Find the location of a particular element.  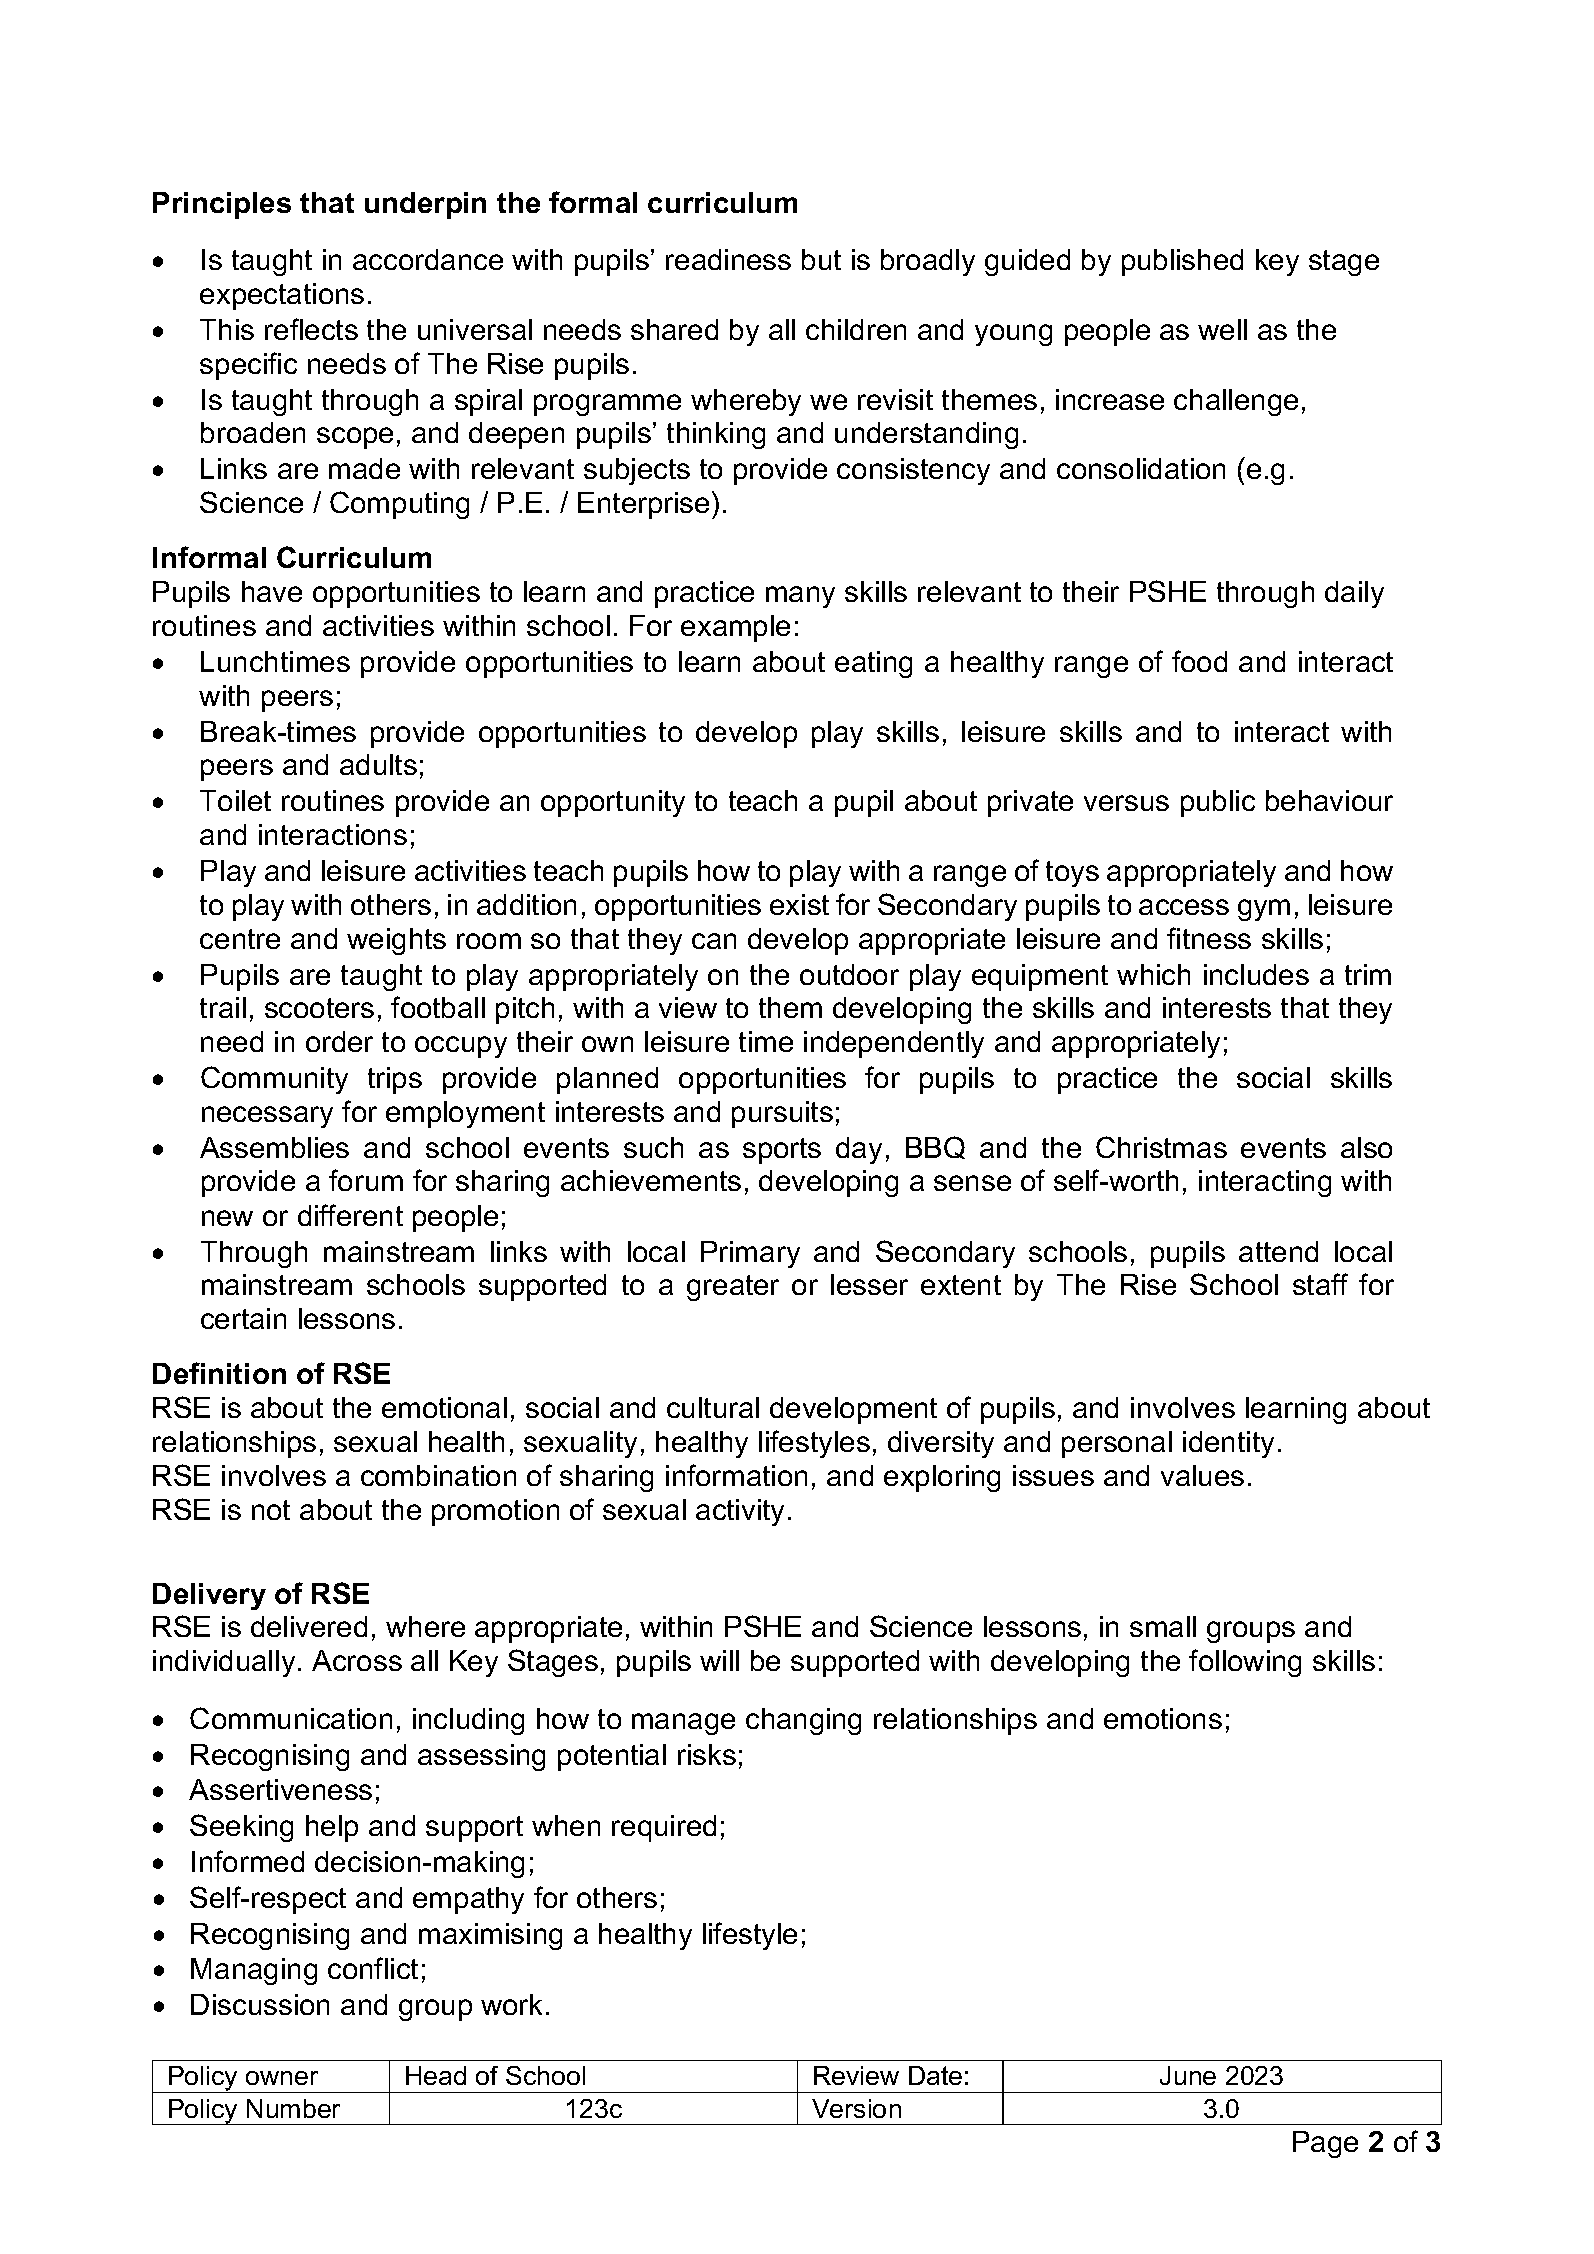

published is located at coordinates (1182, 262).
